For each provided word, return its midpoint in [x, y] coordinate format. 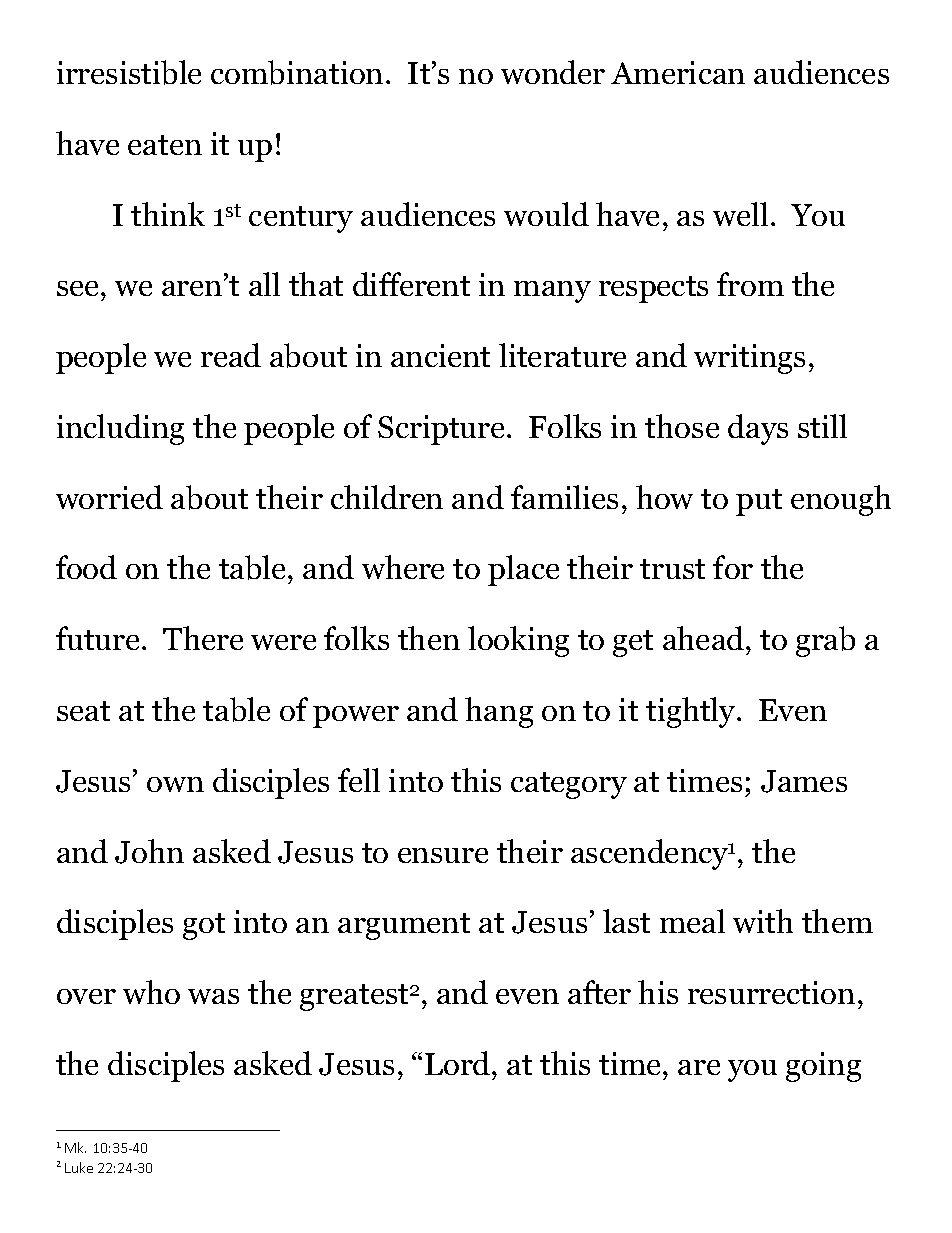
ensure [443, 855]
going [823, 1067]
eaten [165, 145]
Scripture [441, 430]
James [804, 781]
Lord [459, 1063]
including [120, 429]
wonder [553, 72]
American [678, 72]
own [175, 784]
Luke [79, 1167]
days [758, 429]
